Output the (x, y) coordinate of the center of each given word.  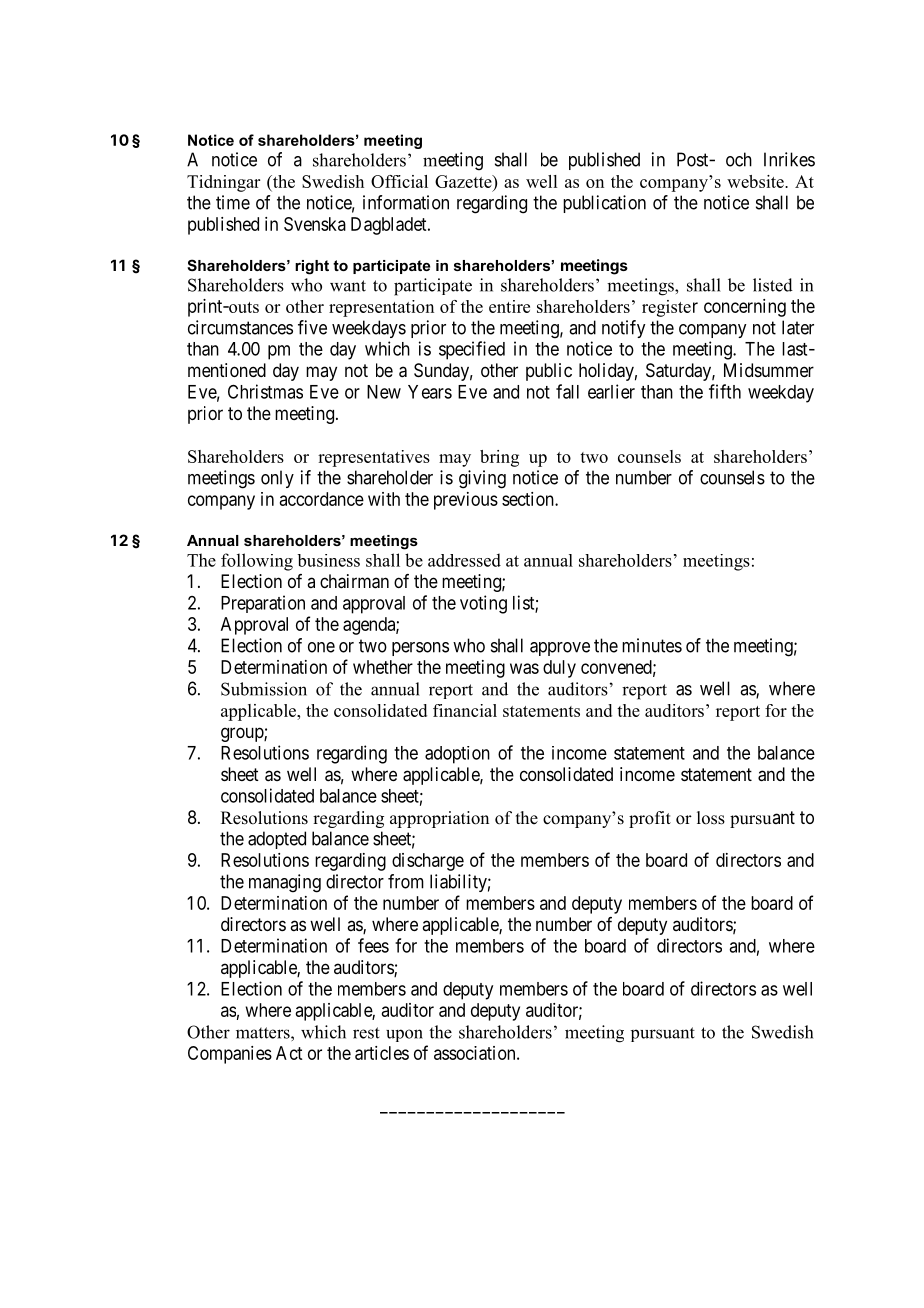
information (406, 202)
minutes (652, 645)
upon (404, 1035)
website (756, 181)
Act (289, 1053)
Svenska (315, 224)
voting (483, 604)
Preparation (263, 604)
